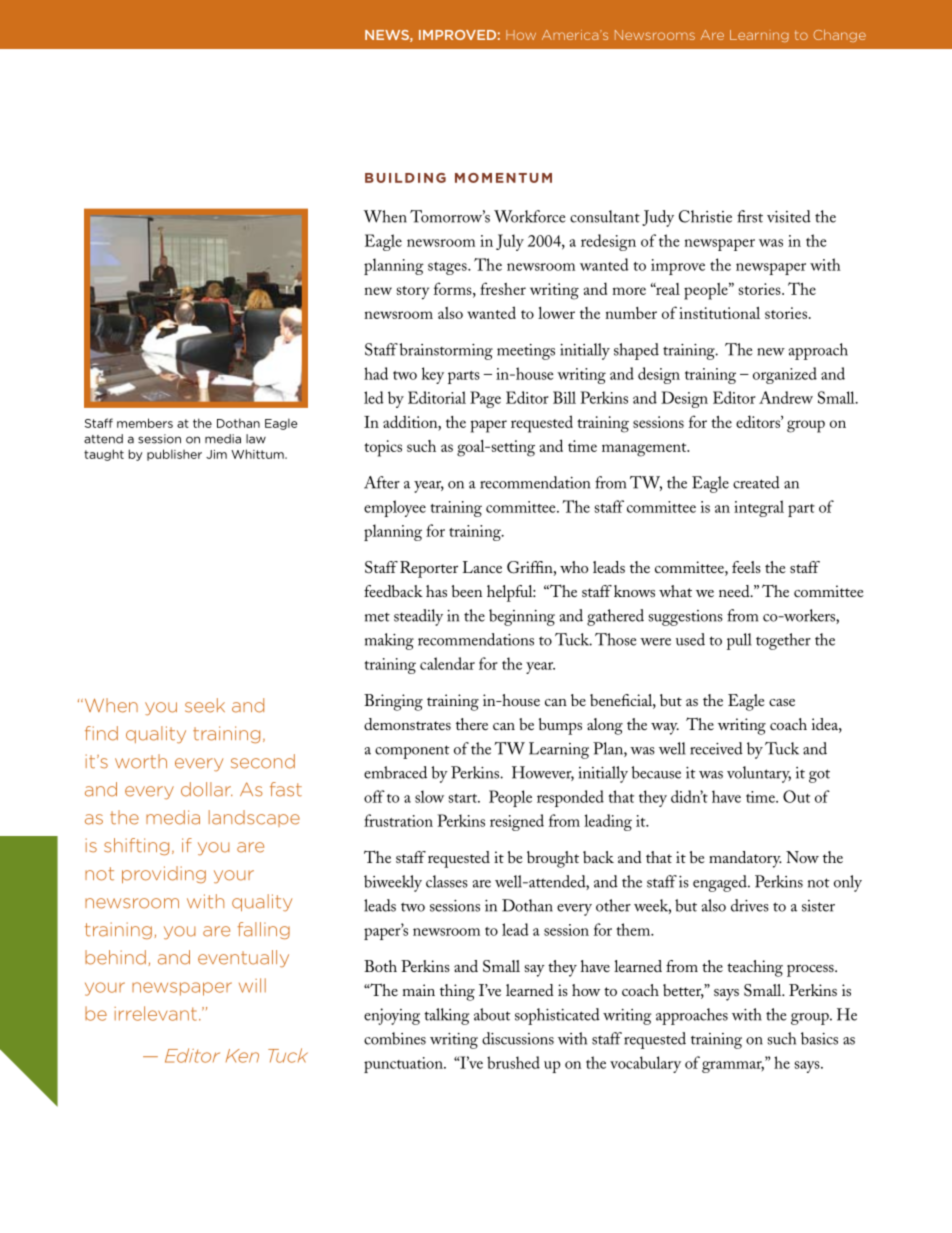 Image resolution: width=952 pixels, height=1233 pixels. Describe the element at coordinates (155, 1013) in the page. I see `irrelevant` at that location.
